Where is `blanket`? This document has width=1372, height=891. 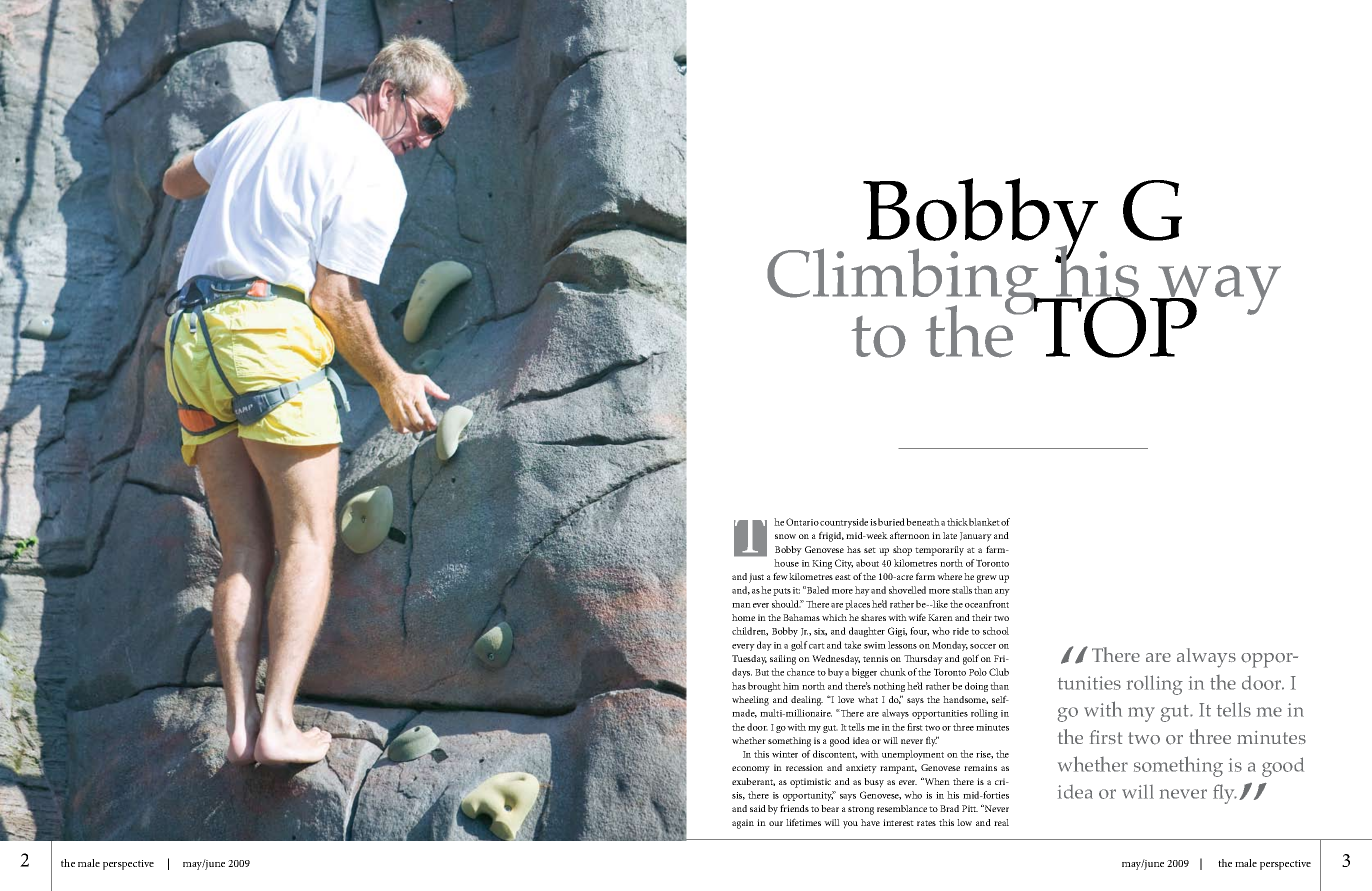 blanket is located at coordinates (984, 522).
